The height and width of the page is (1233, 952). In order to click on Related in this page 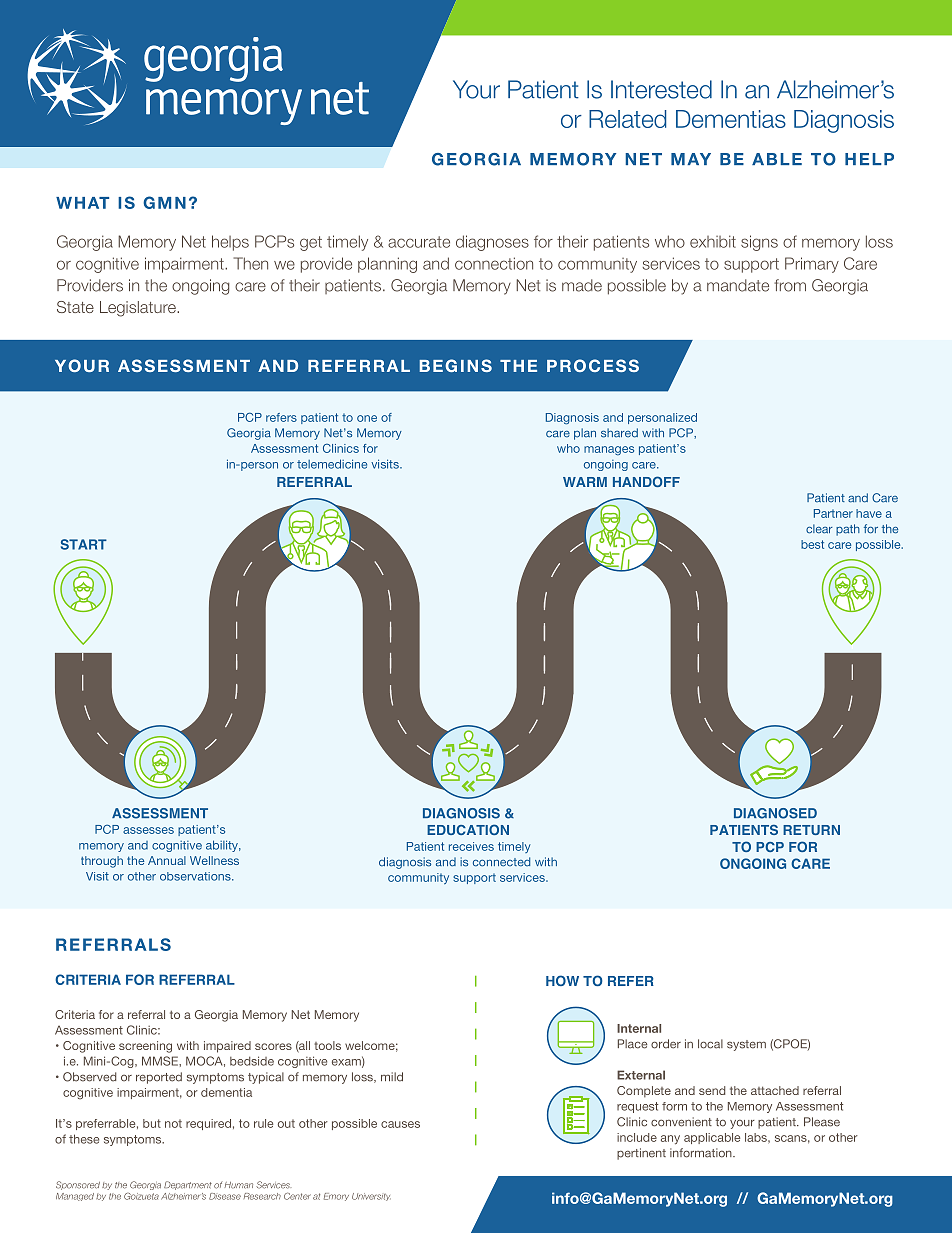, I will do `click(627, 119)`.
